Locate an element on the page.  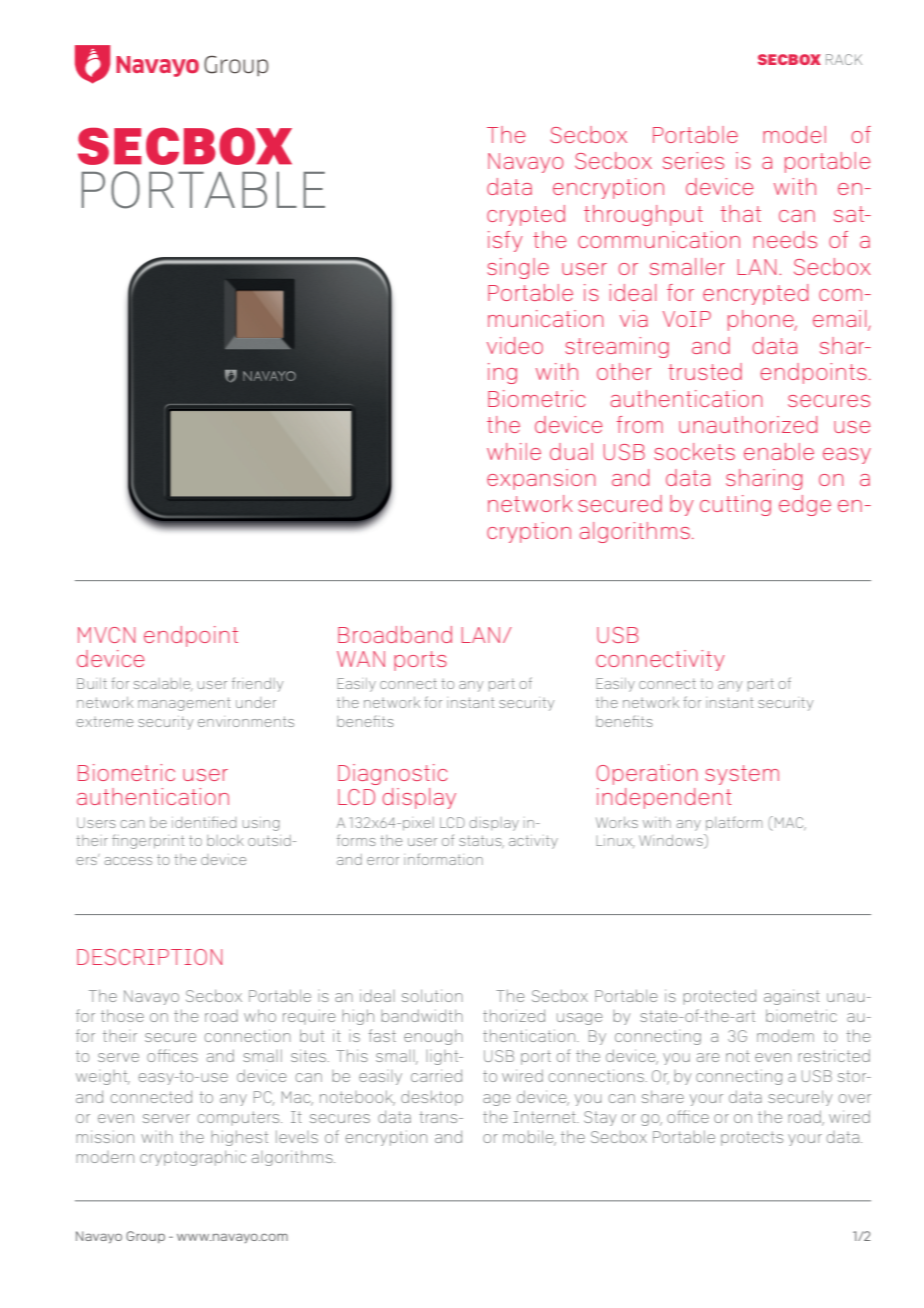
scalable is located at coordinates (163, 684).
